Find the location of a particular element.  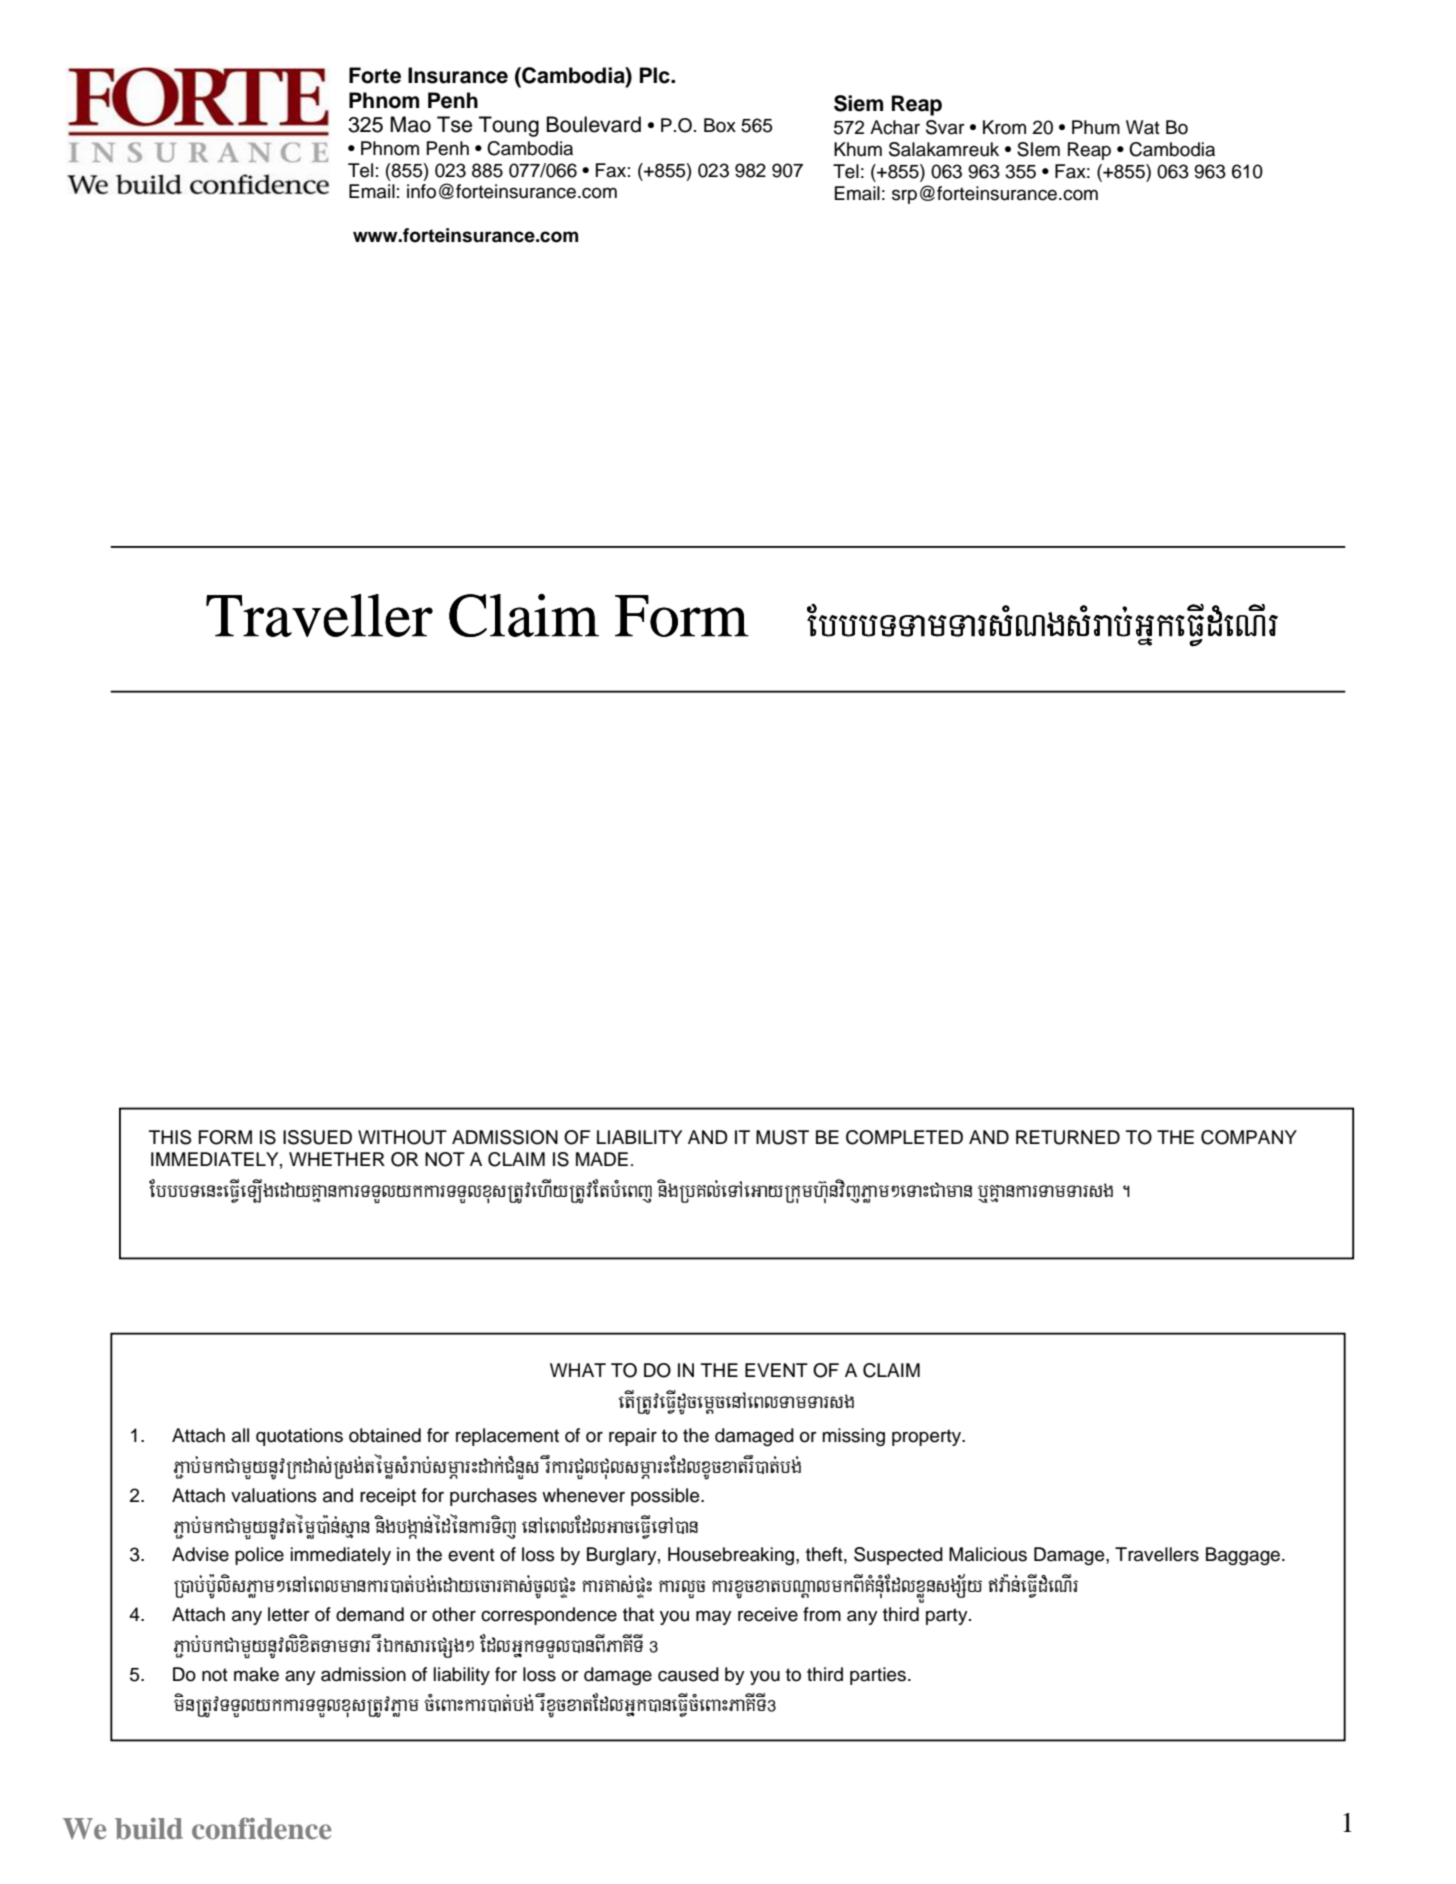

caused is located at coordinates (688, 1674).
